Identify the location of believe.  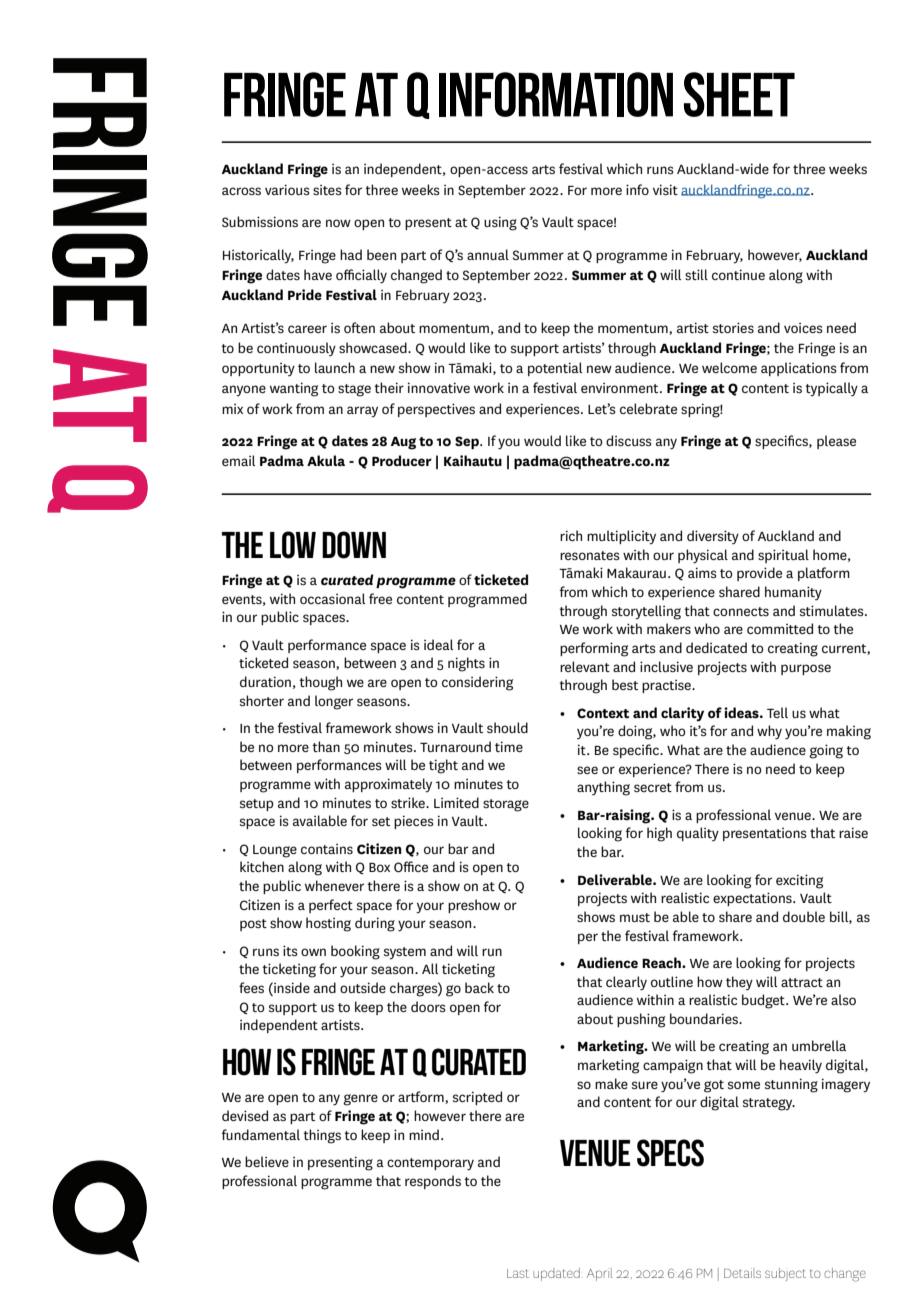
(267, 1161).
